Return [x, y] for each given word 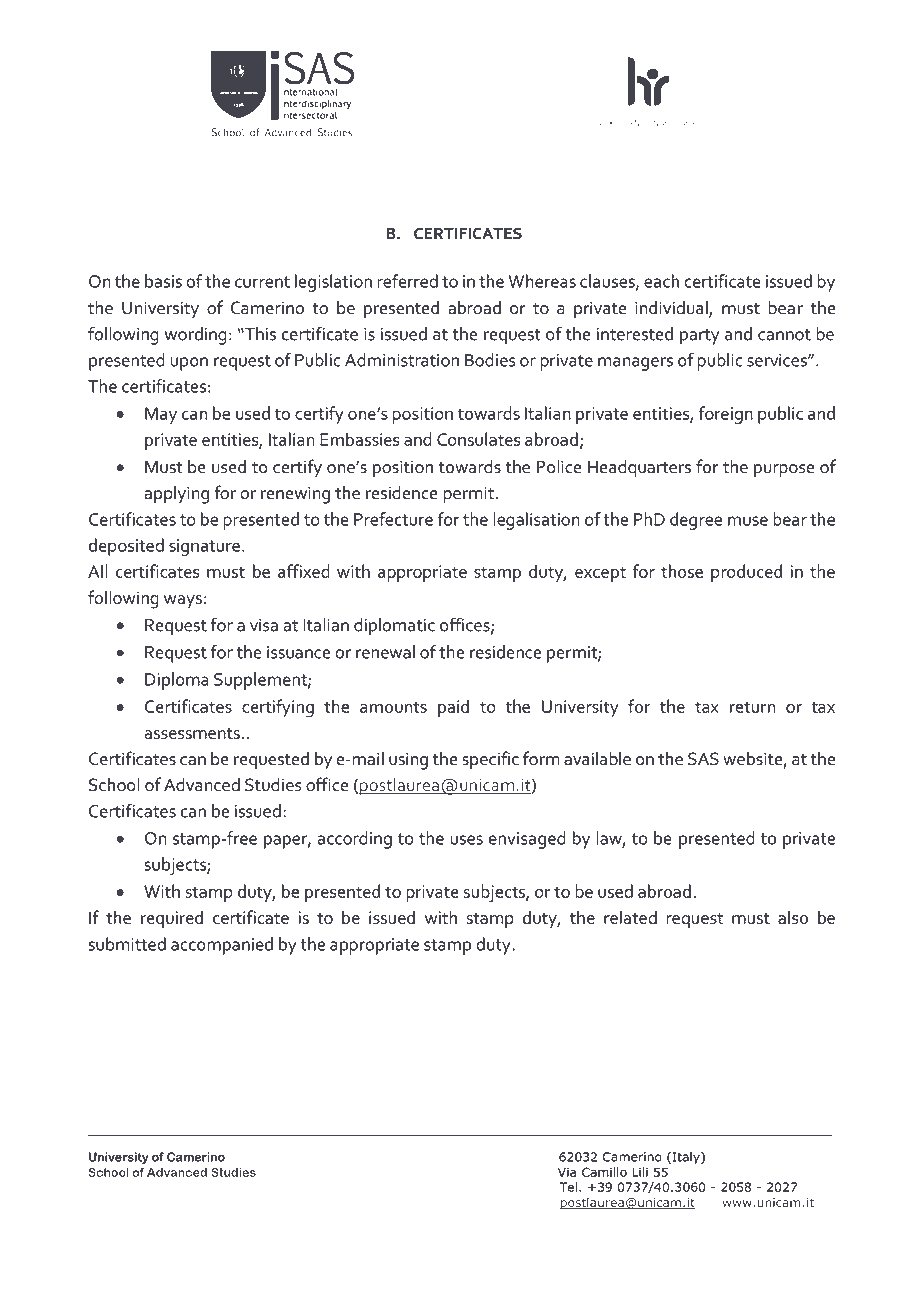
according [355, 840]
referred [407, 281]
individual [672, 308]
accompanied [222, 946]
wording [196, 336]
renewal [385, 652]
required [172, 919]
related [630, 917]
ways [183, 601]
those [682, 571]
